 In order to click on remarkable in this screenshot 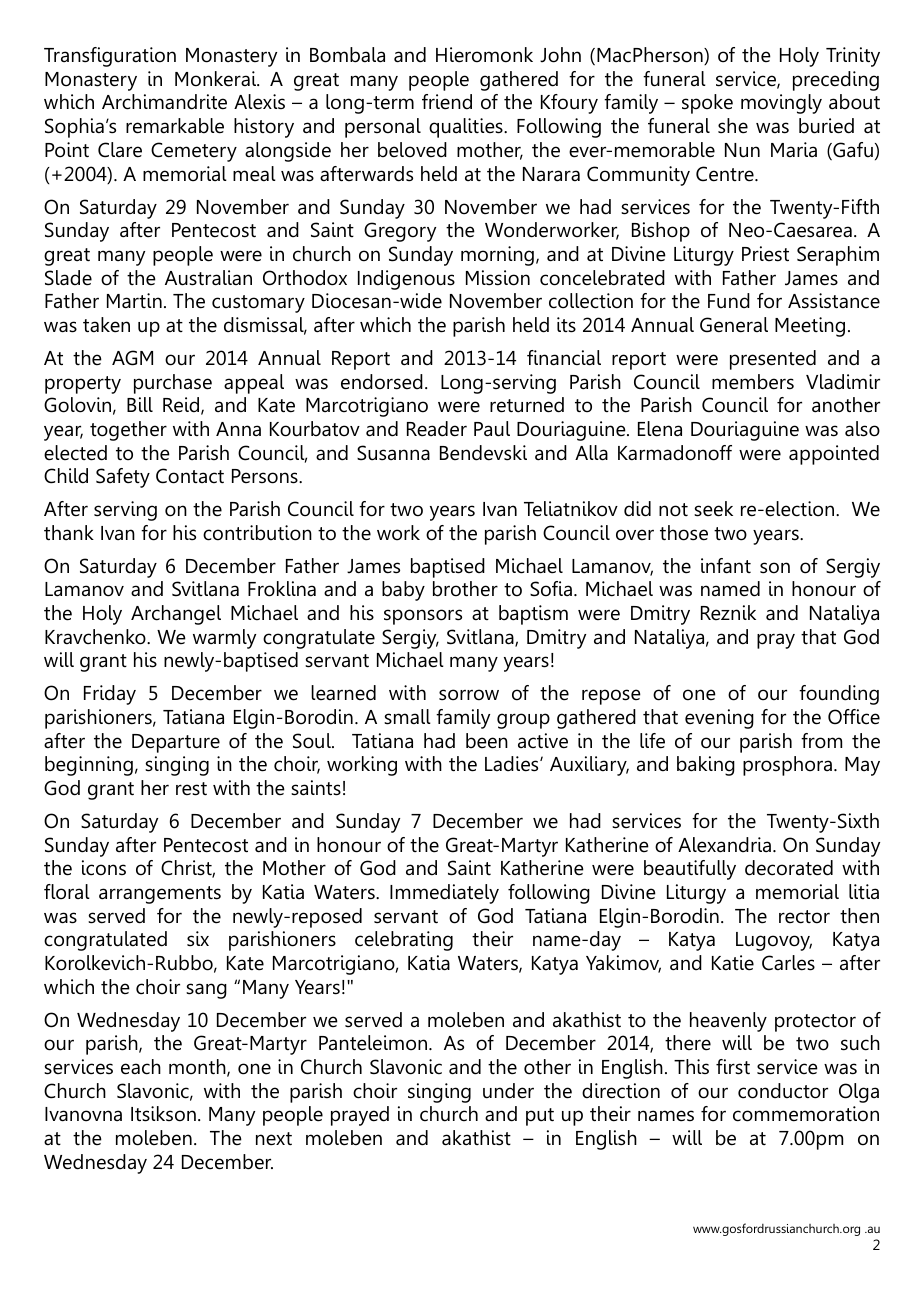, I will do `click(175, 126)`.
